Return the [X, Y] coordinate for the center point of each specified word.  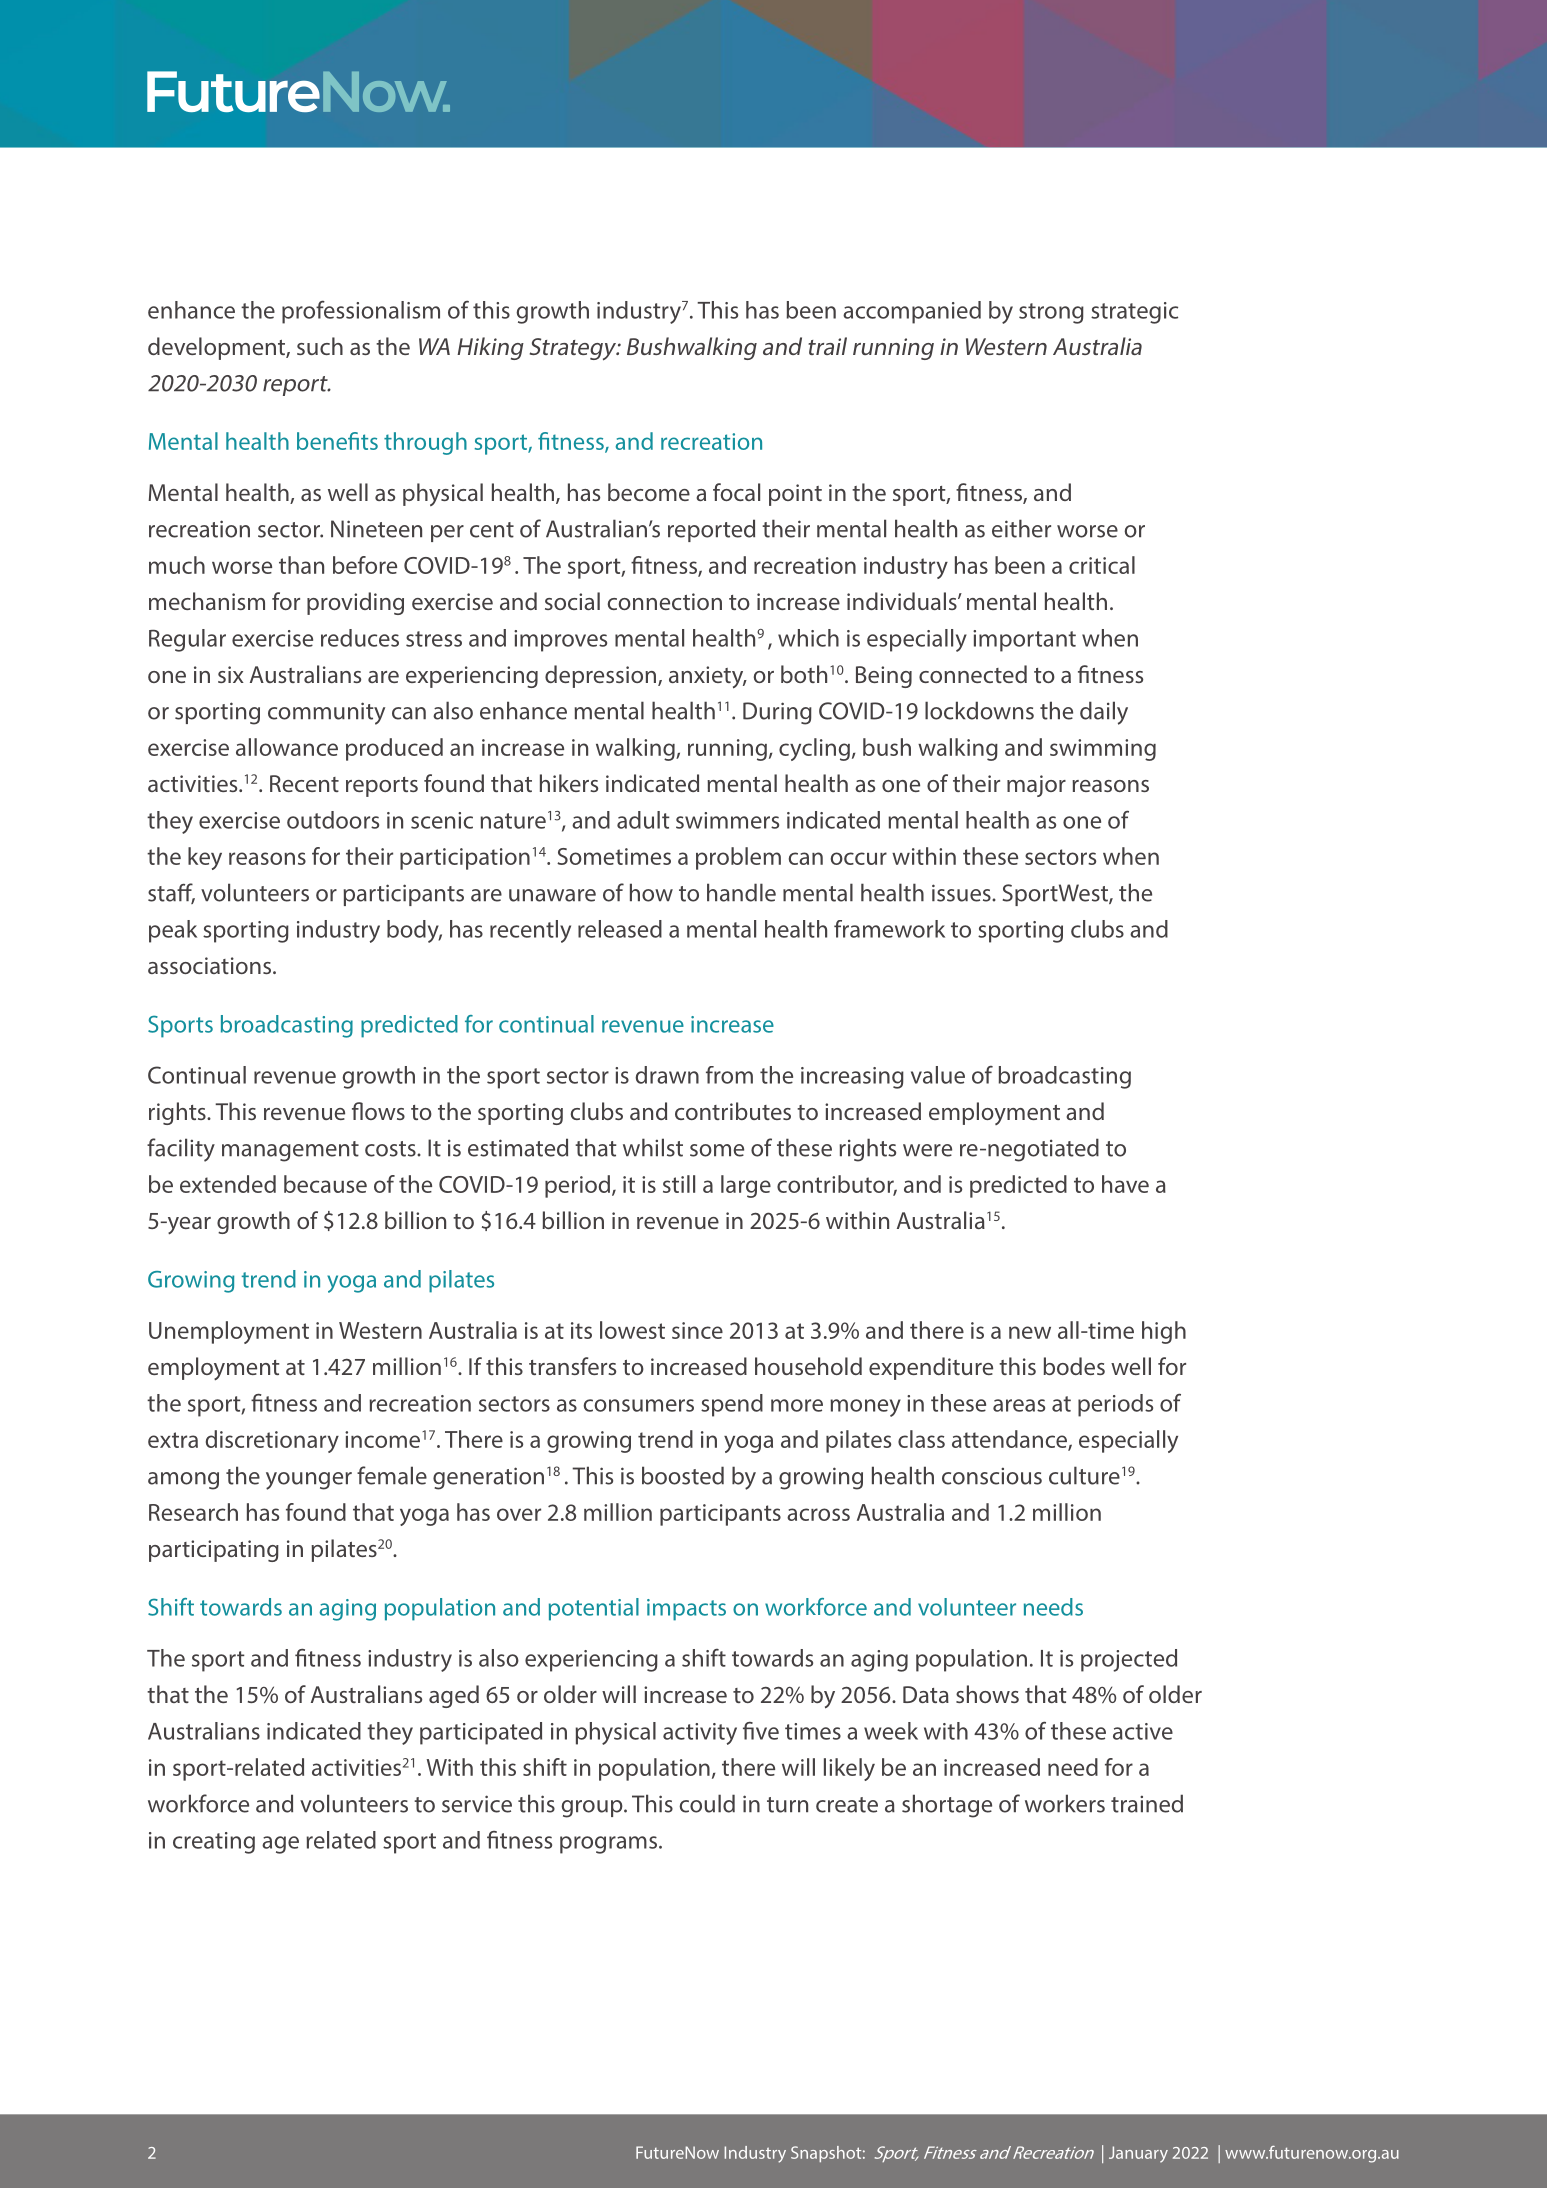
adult [643, 820]
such [320, 346]
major [1036, 786]
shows [987, 1694]
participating [214, 1551]
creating [214, 1843]
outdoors [333, 820]
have [1125, 1184]
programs [608, 1845]
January [1138, 2154]
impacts [686, 1610]
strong [1051, 313]
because [325, 1184]
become [649, 492]
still [679, 1184]
